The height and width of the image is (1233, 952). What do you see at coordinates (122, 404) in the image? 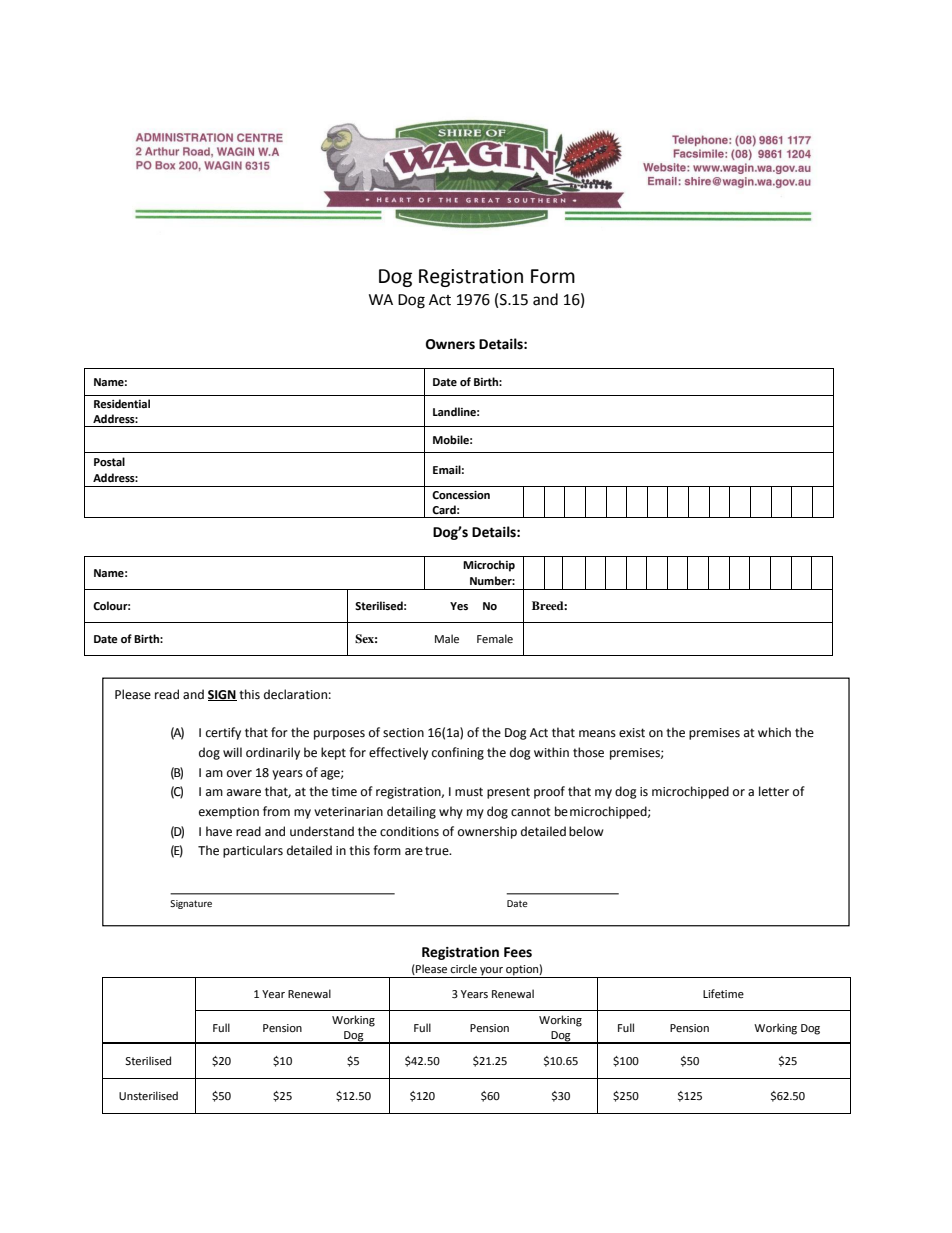
I see `Residential` at bounding box center [122, 404].
